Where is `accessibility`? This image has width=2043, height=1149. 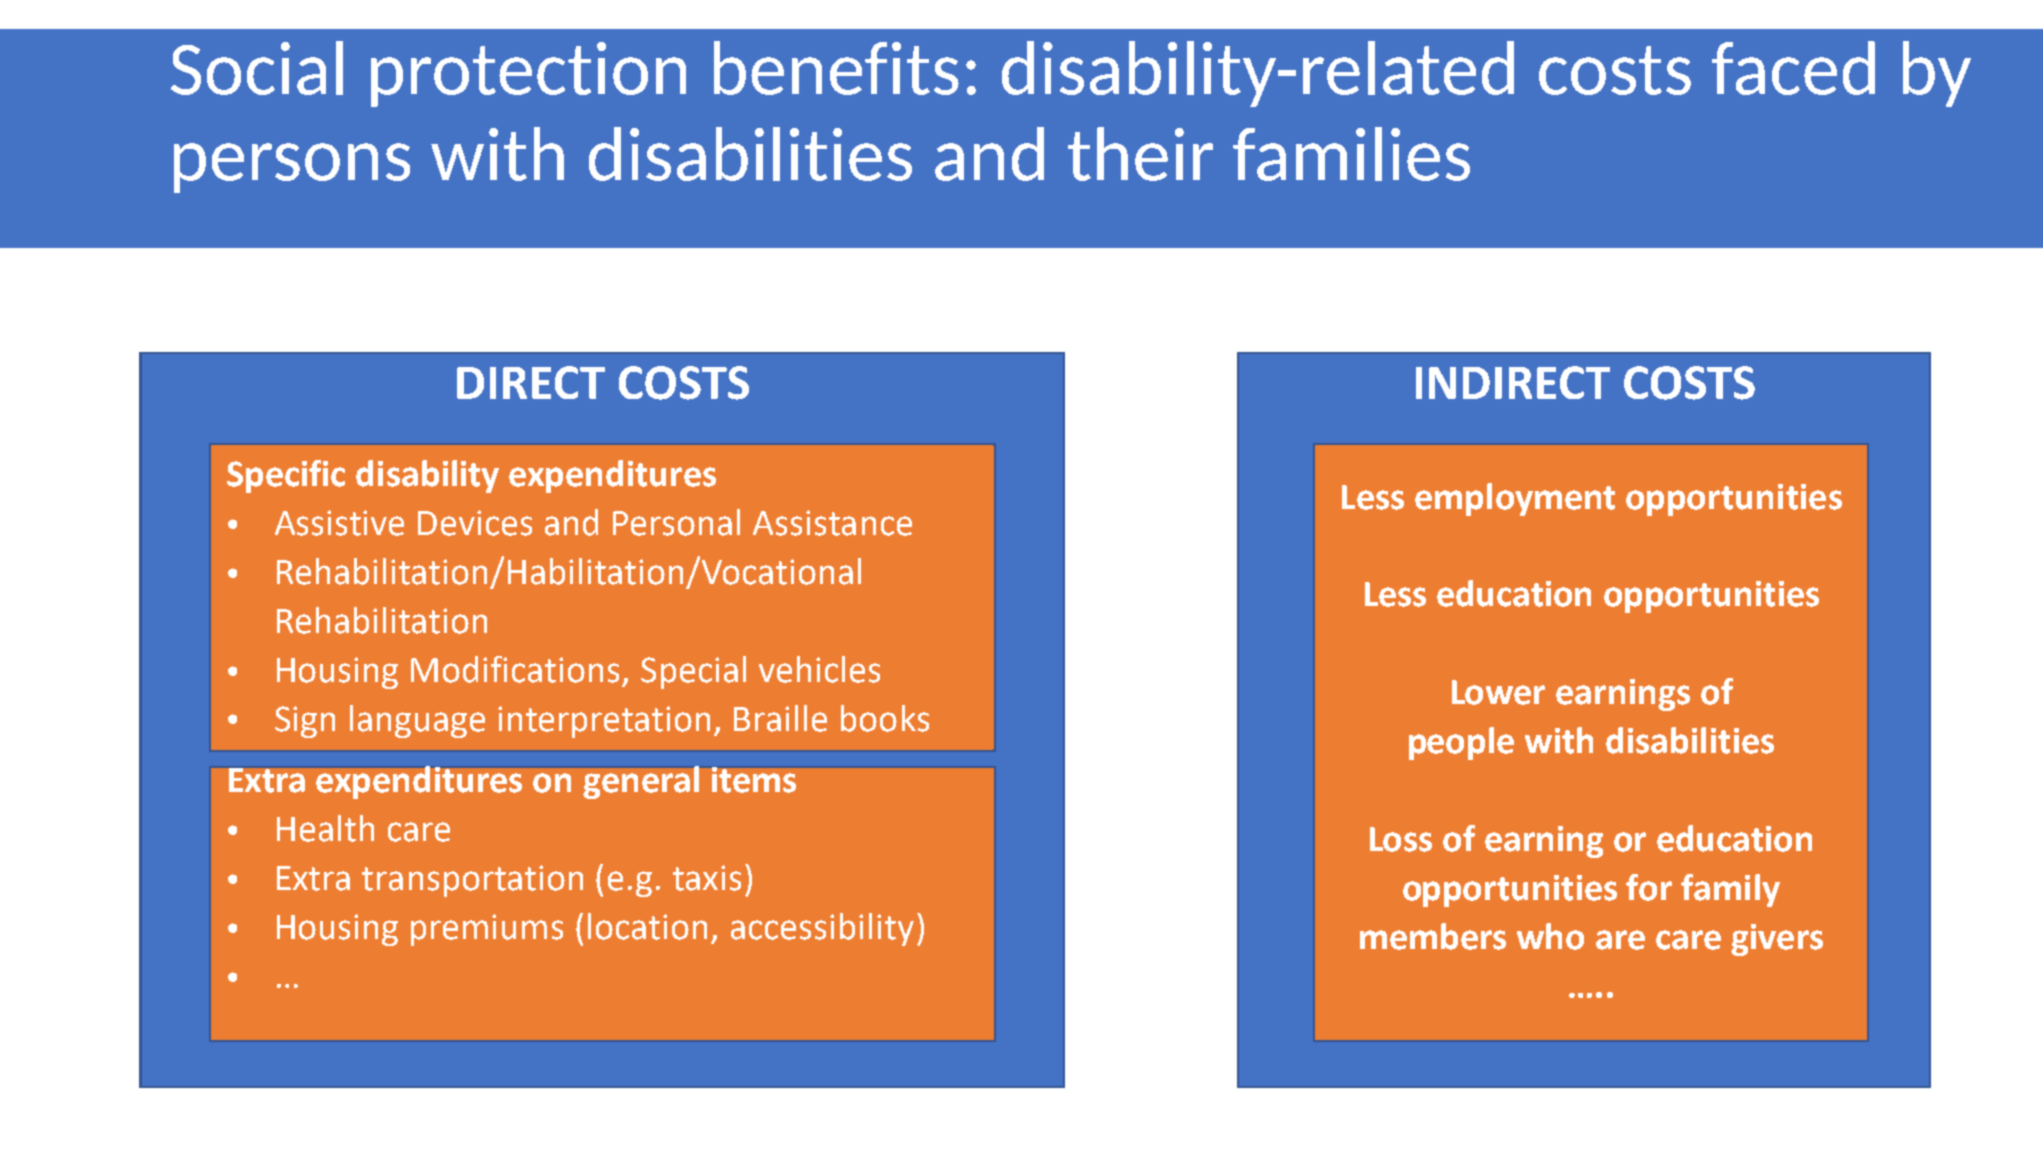 accessibility is located at coordinates (822, 929).
